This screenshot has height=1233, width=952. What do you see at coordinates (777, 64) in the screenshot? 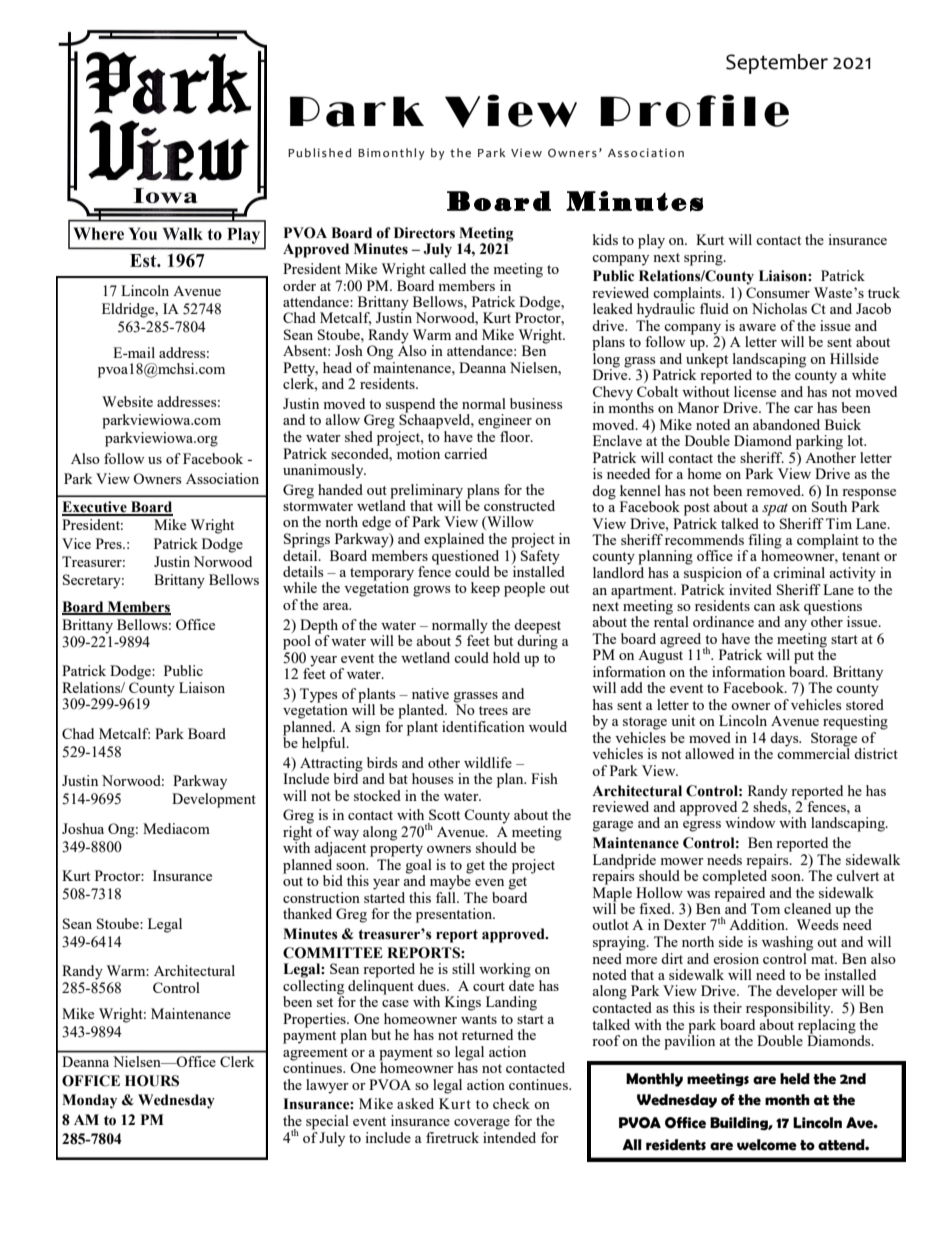
I see `September` at bounding box center [777, 64].
